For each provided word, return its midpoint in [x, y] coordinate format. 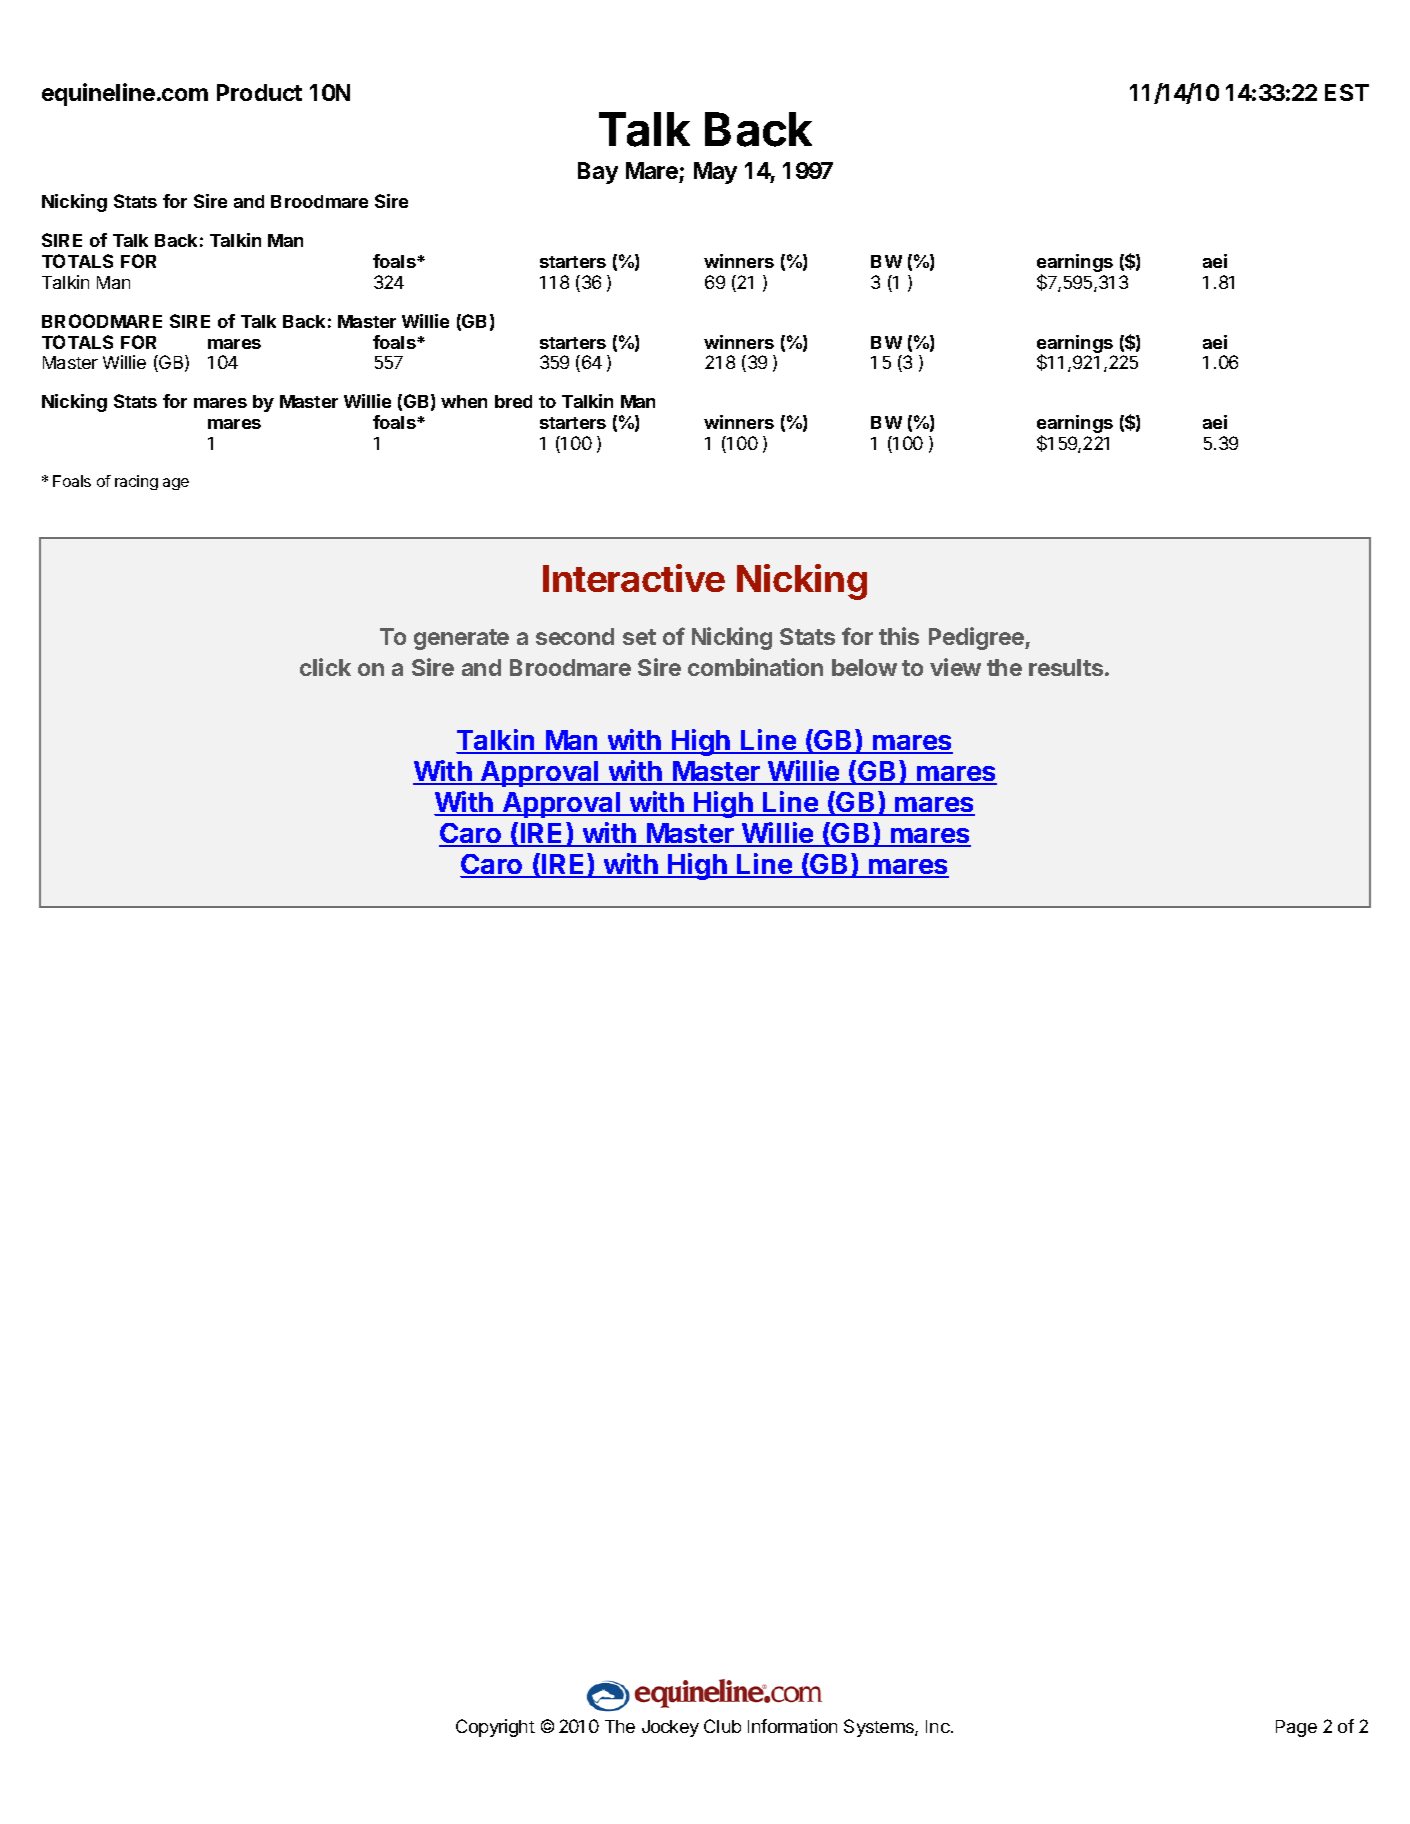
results [1066, 667]
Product [259, 92]
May [715, 173]
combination [755, 667]
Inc [939, 1726]
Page [1296, 1728]
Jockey [670, 1728]
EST [1347, 92]
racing [136, 482]
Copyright [495, 1728]
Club [722, 1726]
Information [792, 1726]
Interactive [634, 578]
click [325, 667]
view [955, 667]
